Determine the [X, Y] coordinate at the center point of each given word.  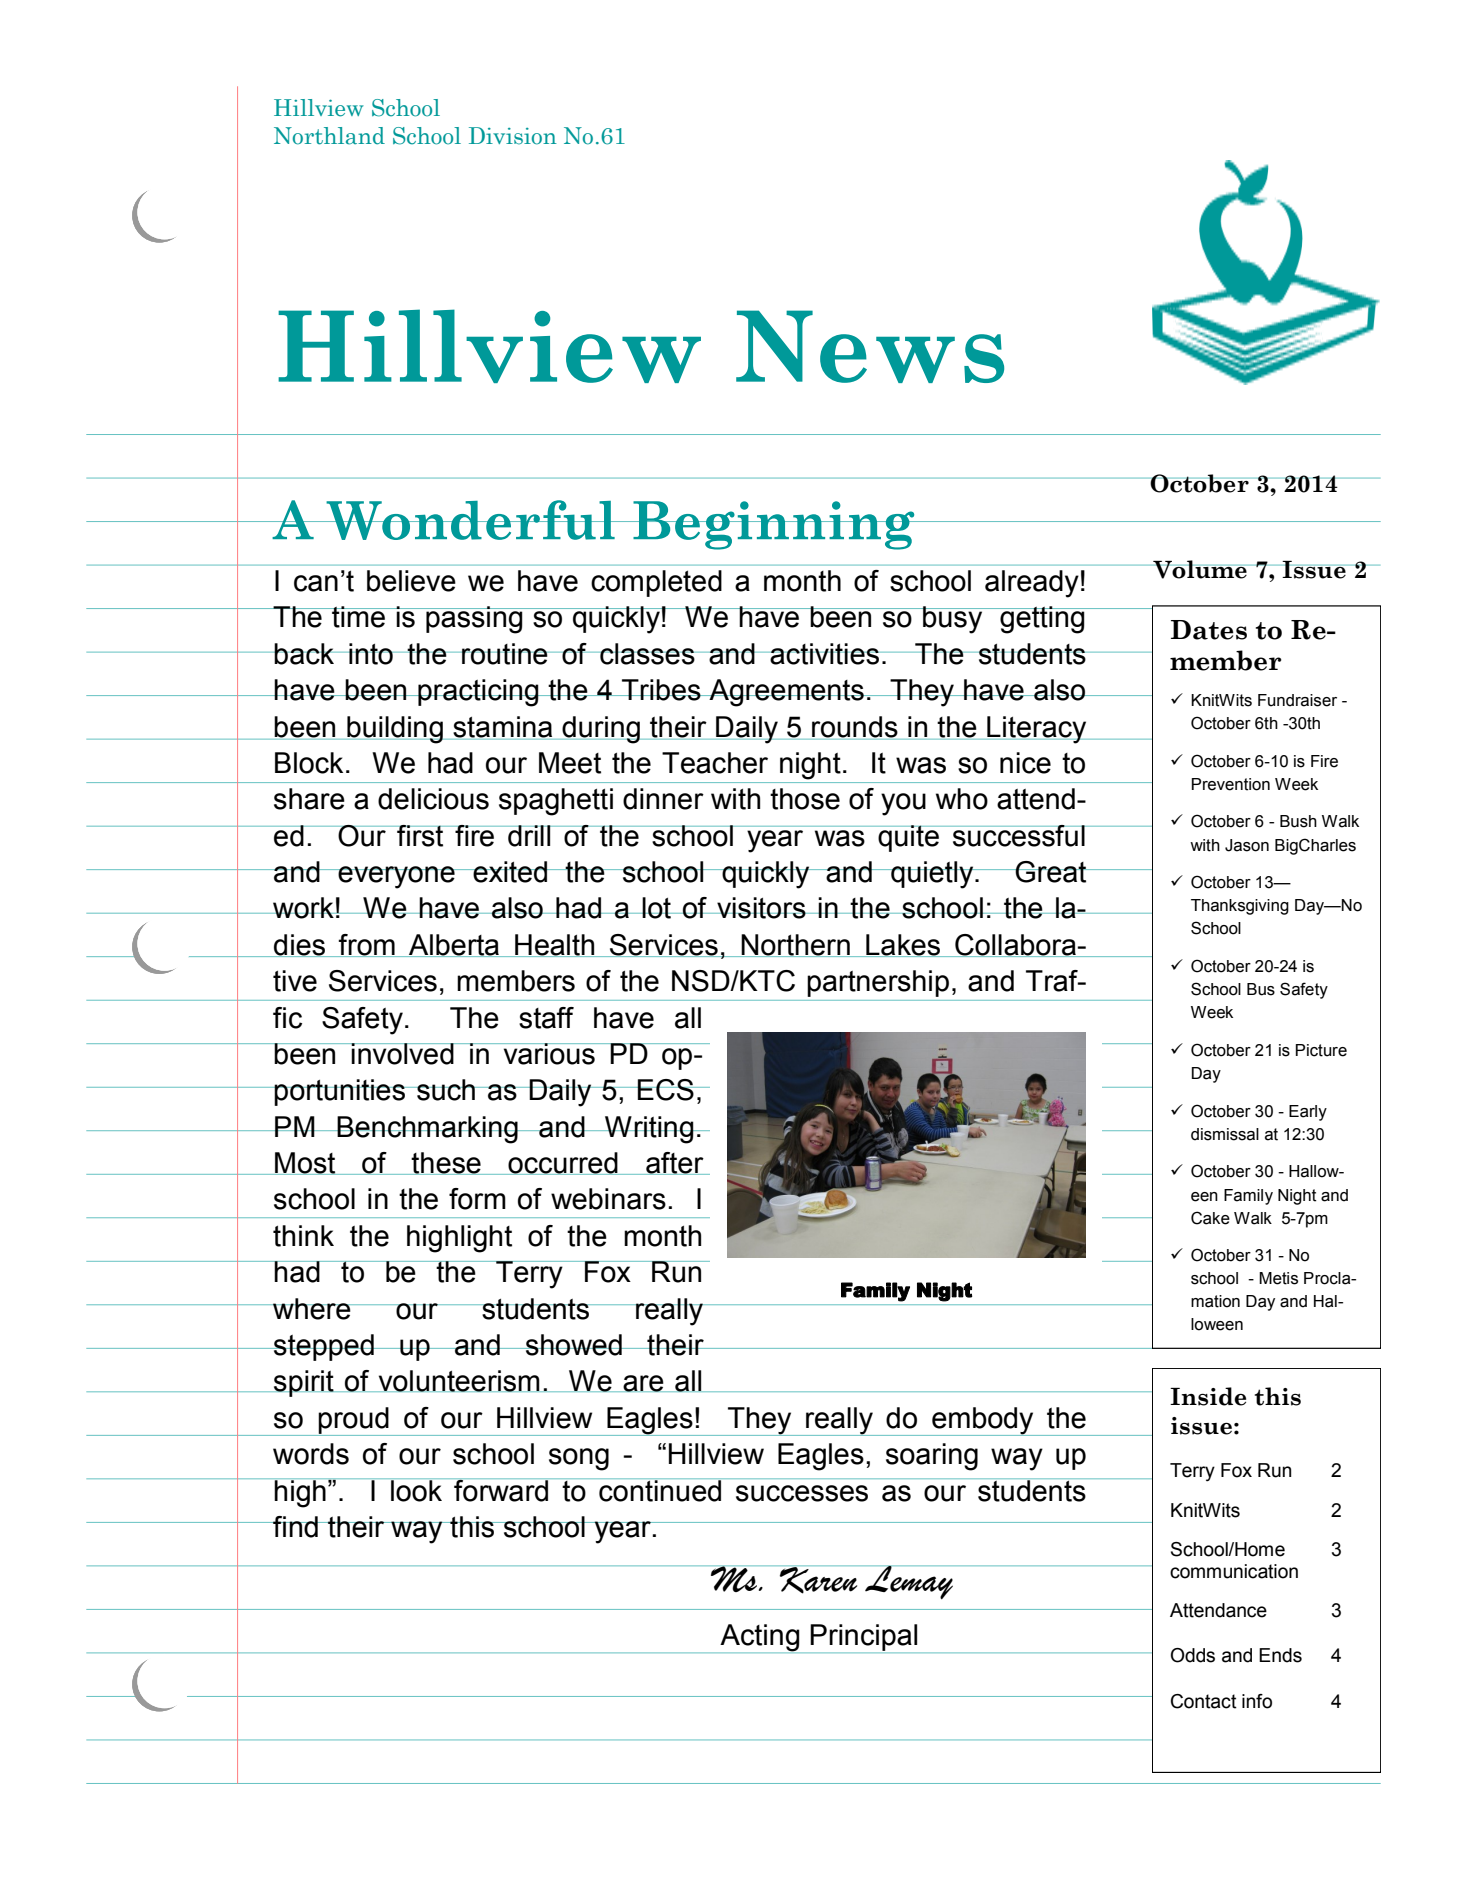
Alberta [454, 945]
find [295, 1527]
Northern [796, 945]
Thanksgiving [1240, 907]
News [870, 346]
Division [513, 136]
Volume [1200, 569]
